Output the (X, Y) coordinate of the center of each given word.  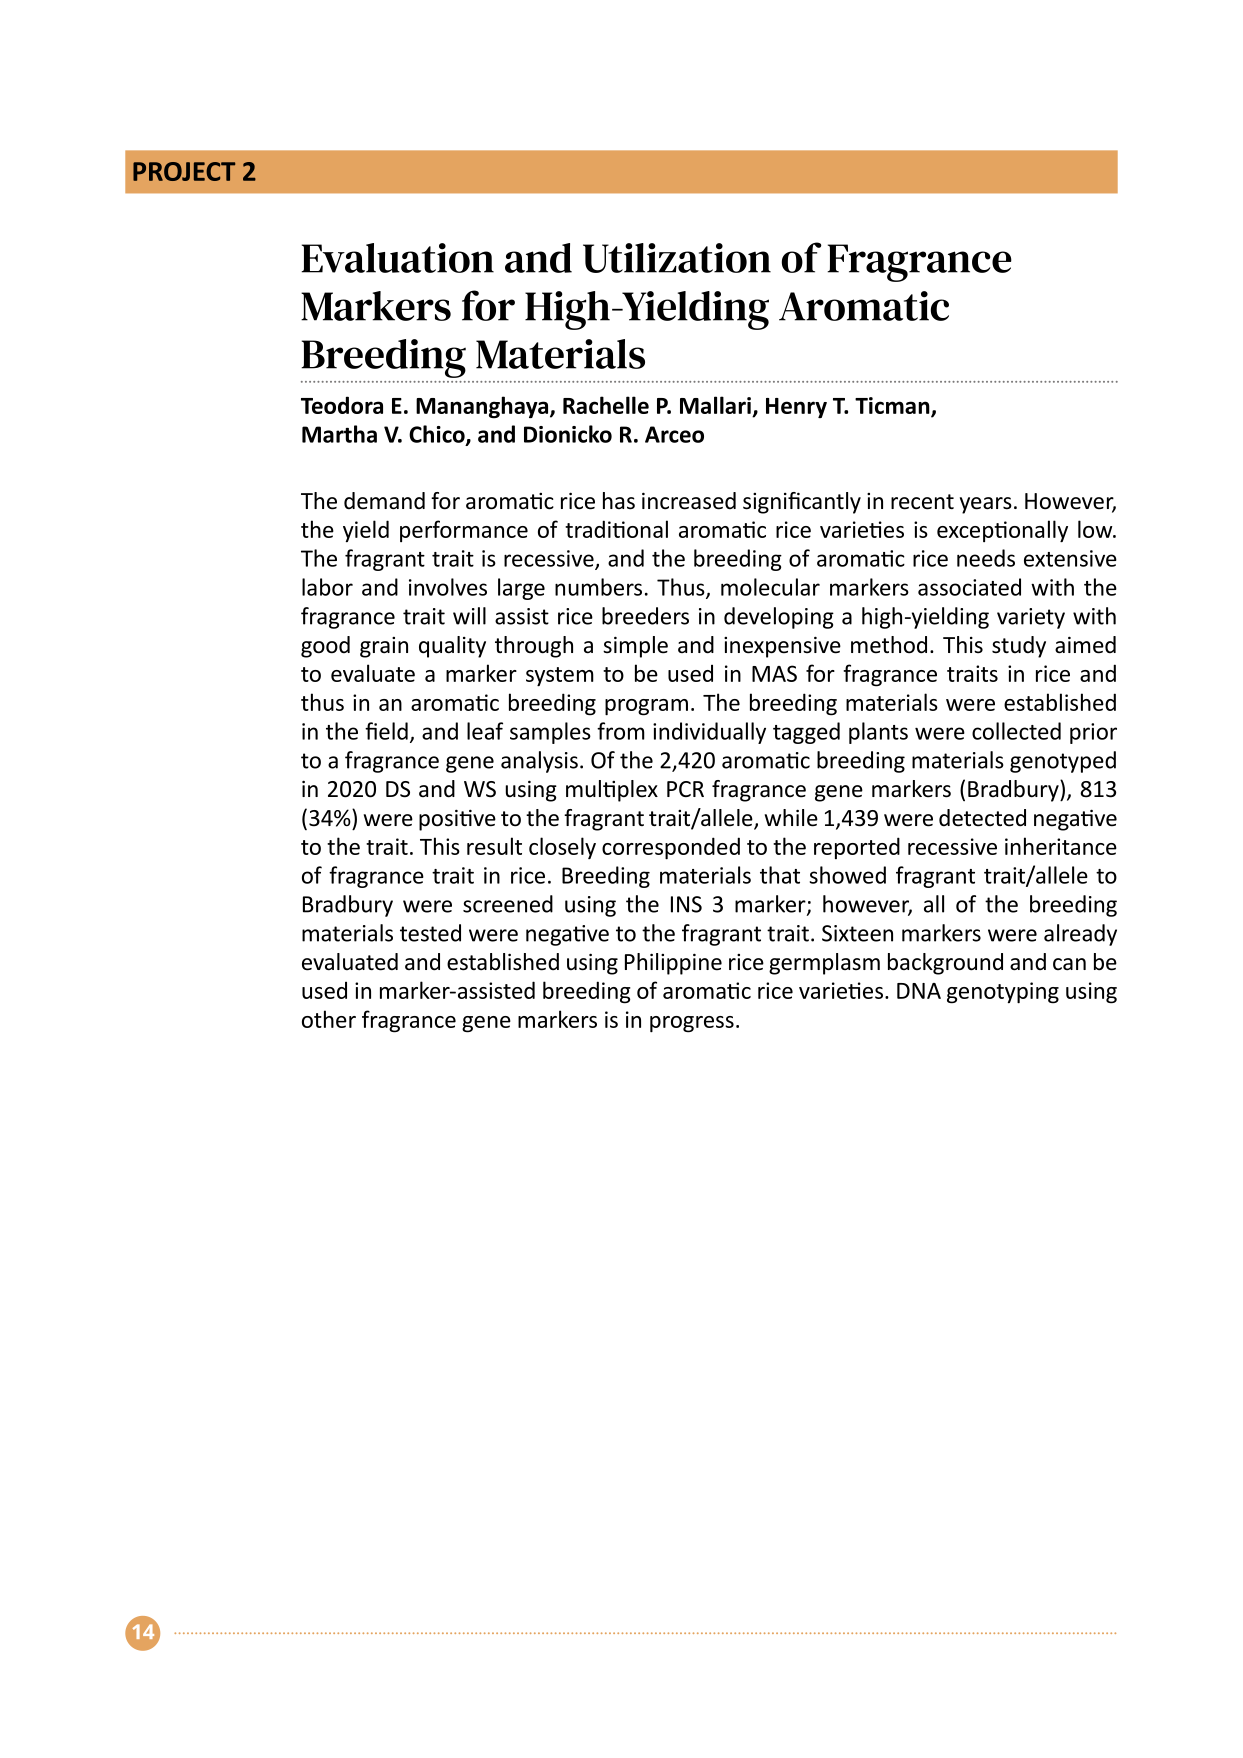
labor (327, 587)
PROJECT (184, 171)
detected (982, 818)
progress (692, 1024)
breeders (645, 616)
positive (457, 820)
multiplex (612, 791)
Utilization (677, 258)
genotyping (1003, 993)
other (329, 1019)
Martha (339, 434)
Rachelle (606, 405)
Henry (796, 408)
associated (969, 587)
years (986, 505)
